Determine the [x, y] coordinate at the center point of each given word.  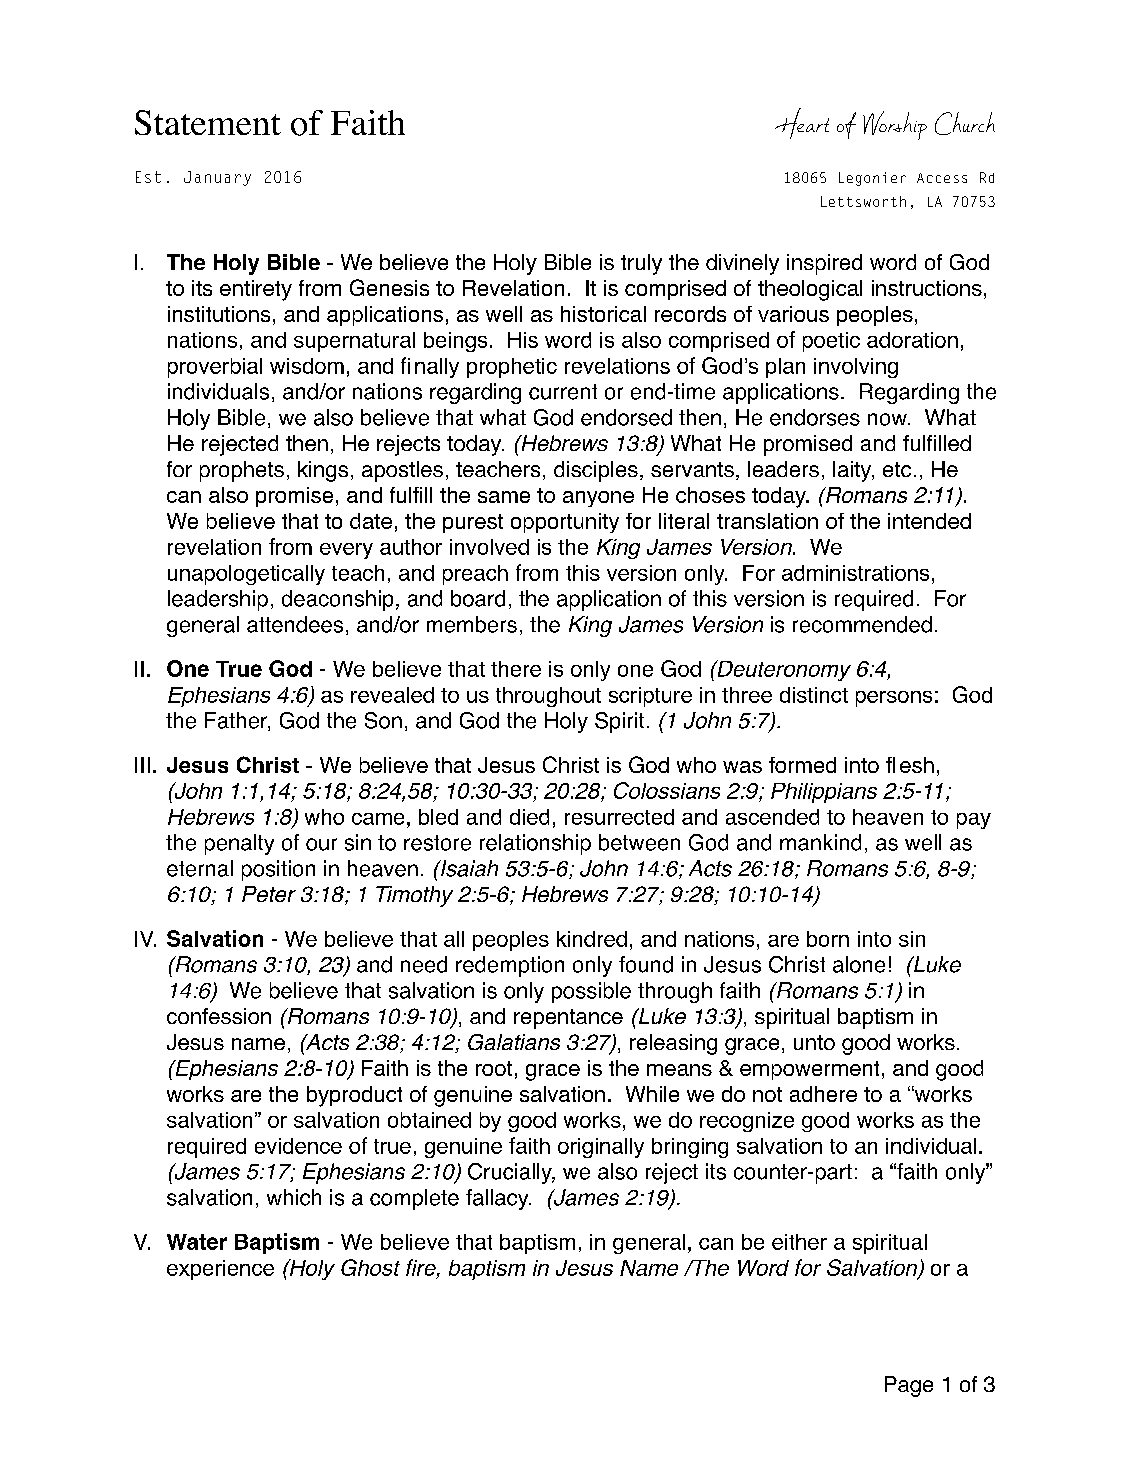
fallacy [498, 1199]
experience [220, 1270]
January [217, 178]
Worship [895, 125]
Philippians [824, 793]
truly [641, 264]
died [529, 817]
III [142, 765]
